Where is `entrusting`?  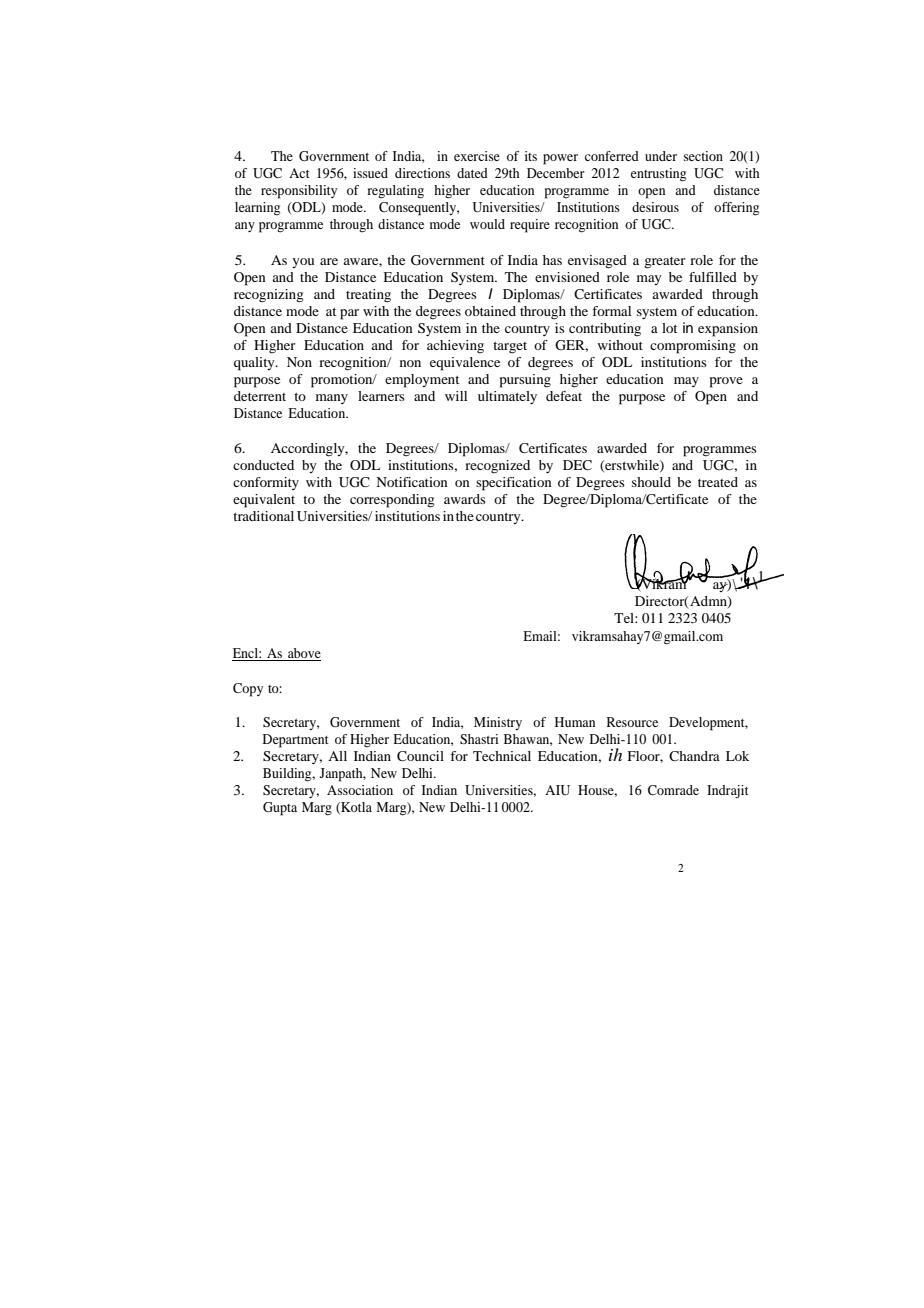 entrusting is located at coordinates (658, 175).
